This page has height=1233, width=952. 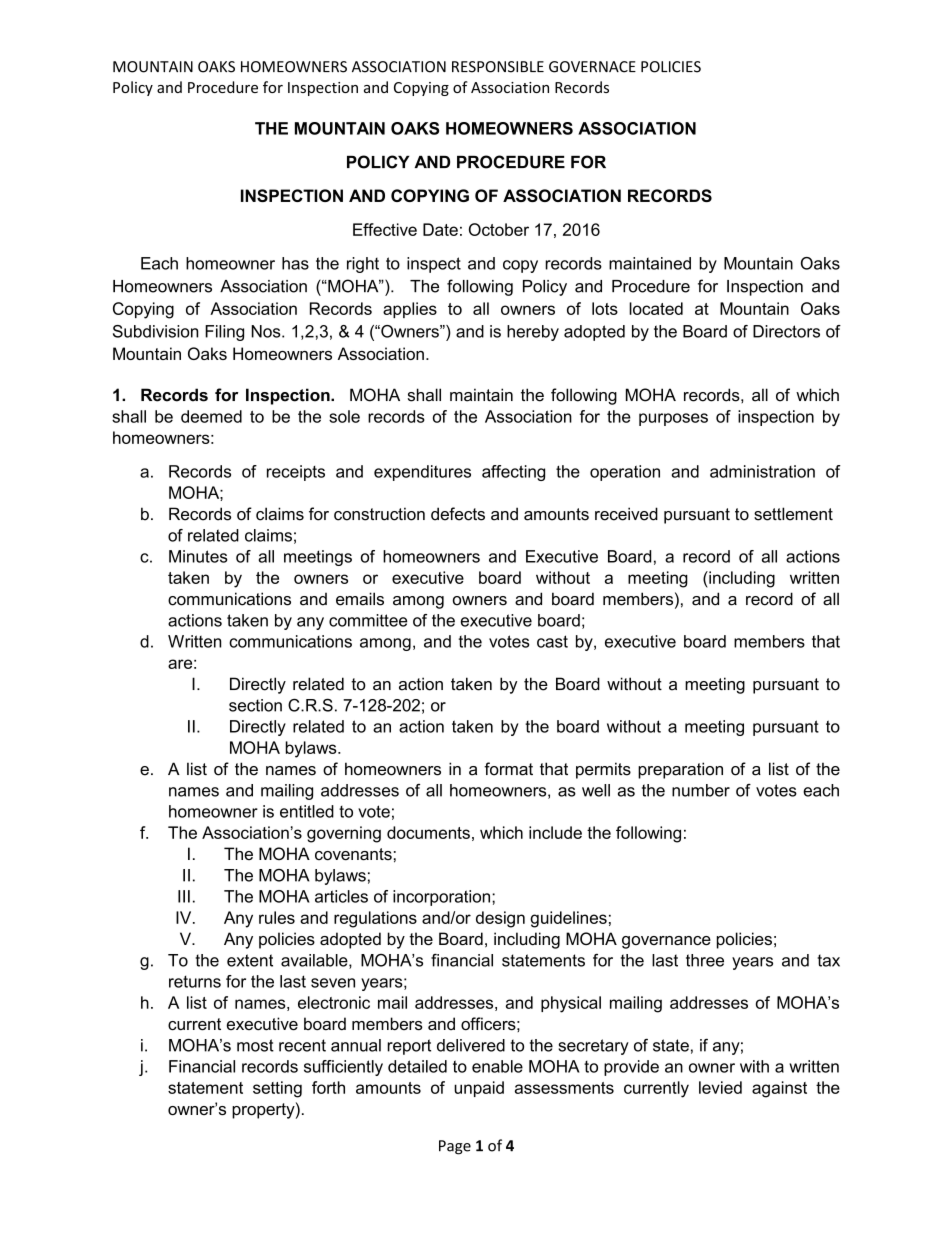 What do you see at coordinates (552, 641) in the page?
I see `cast` at bounding box center [552, 641].
